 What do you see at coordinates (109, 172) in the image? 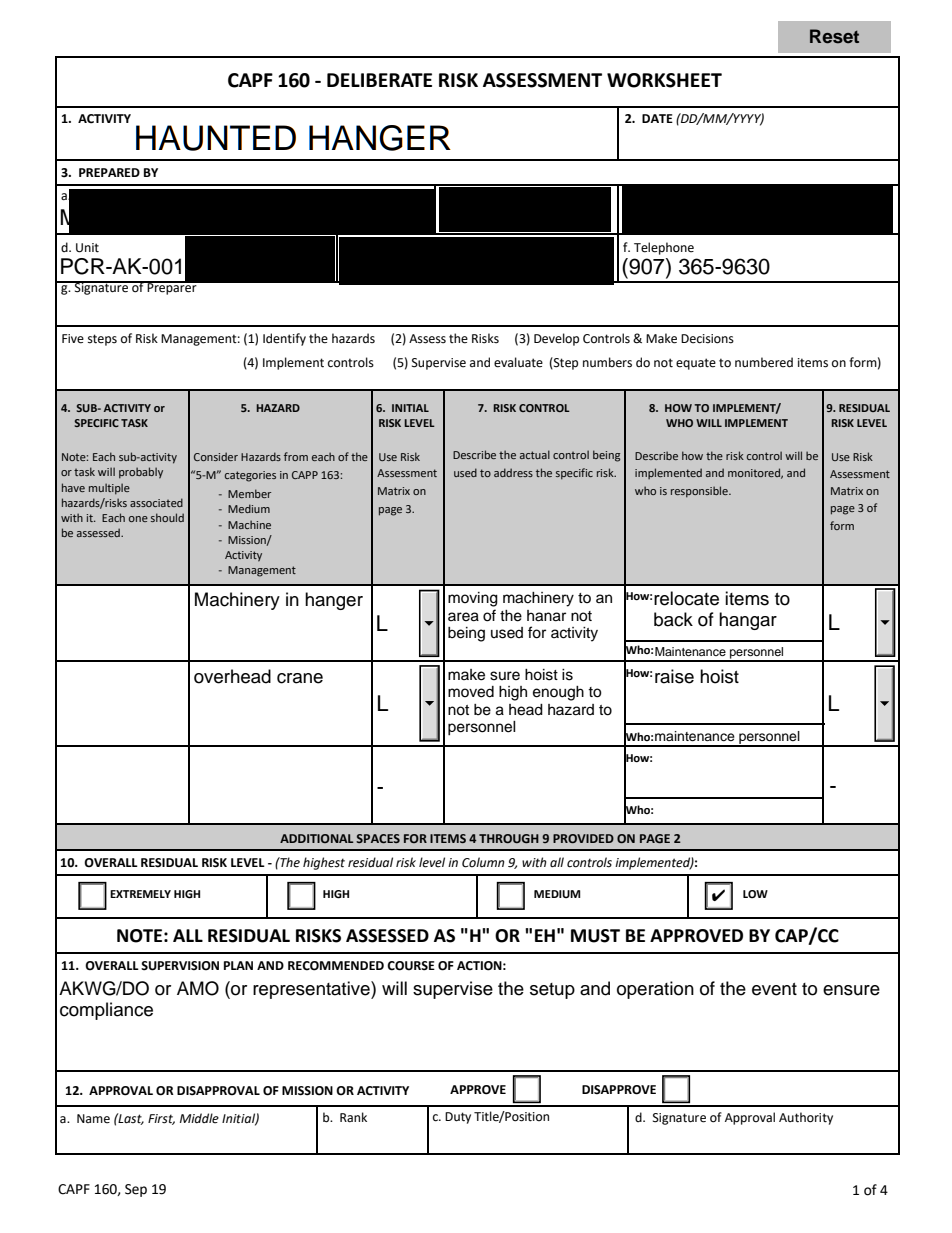
I see `PREPARED` at bounding box center [109, 172].
